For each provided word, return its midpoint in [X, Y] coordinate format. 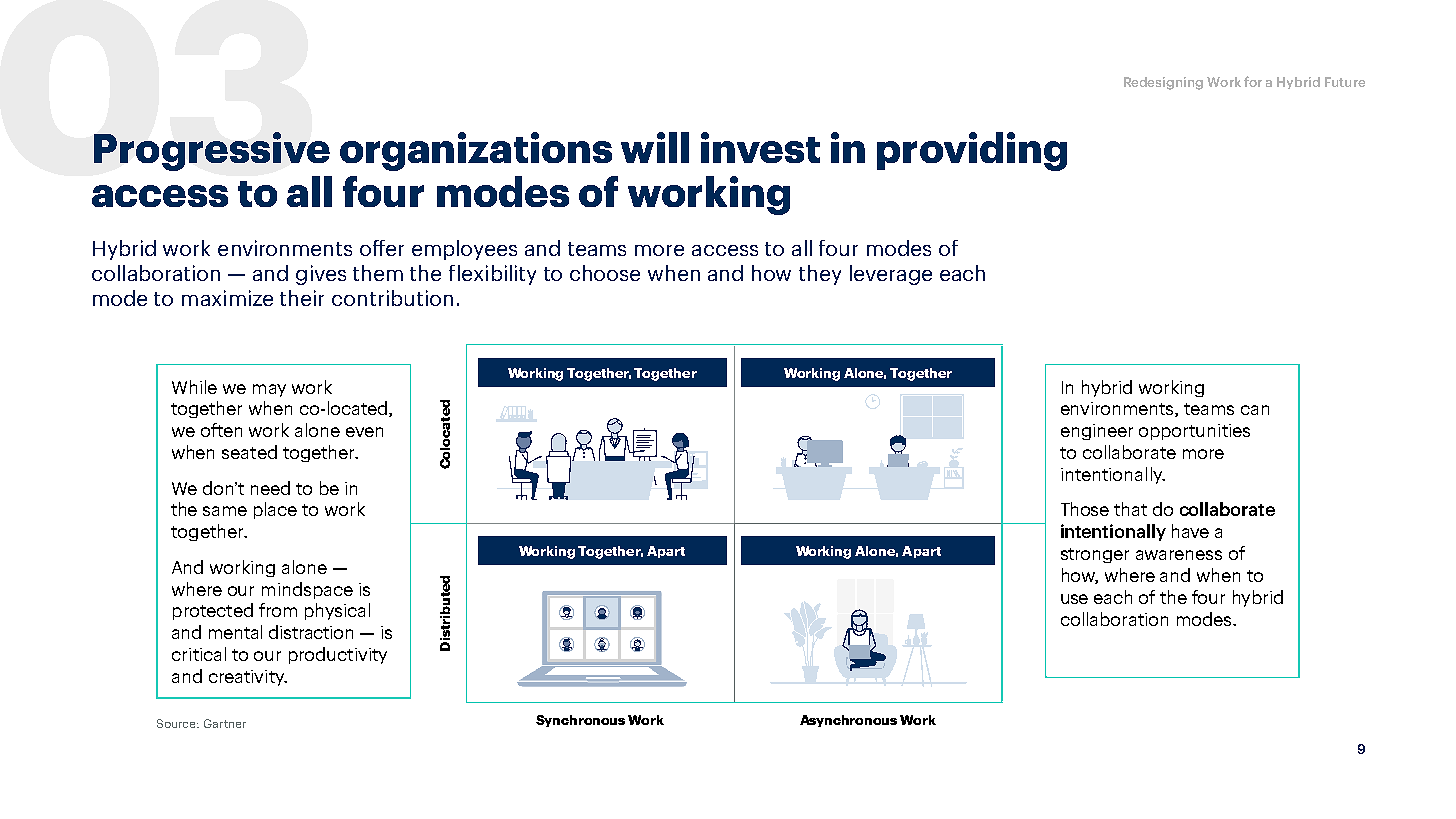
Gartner [225, 723]
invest [760, 147]
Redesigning [1163, 83]
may [269, 390]
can [1255, 410]
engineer [1097, 432]
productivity [338, 655]
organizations [476, 151]
